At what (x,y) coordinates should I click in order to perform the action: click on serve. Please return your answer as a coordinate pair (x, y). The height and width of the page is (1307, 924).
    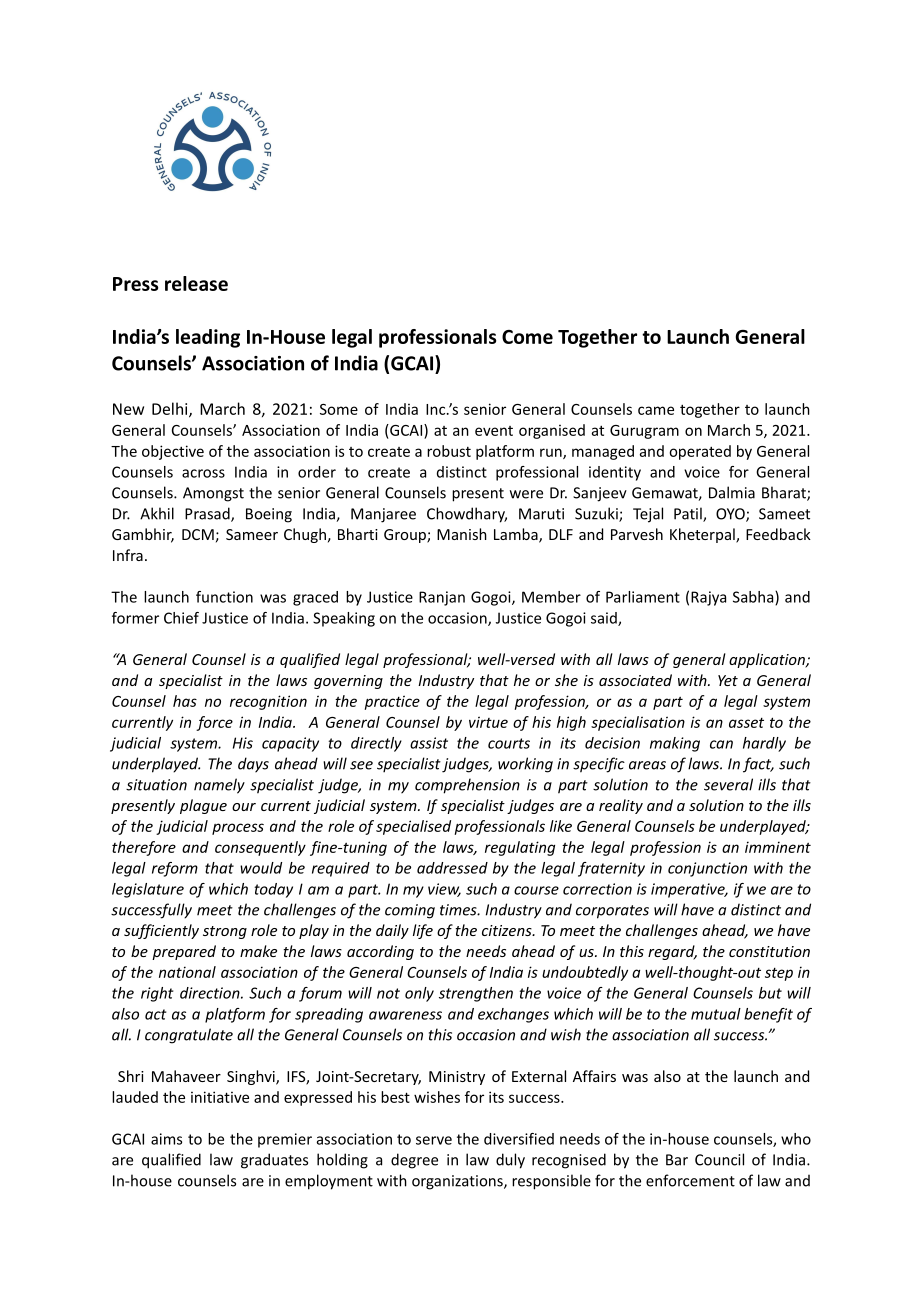
    Looking at the image, I should click on (434, 1140).
